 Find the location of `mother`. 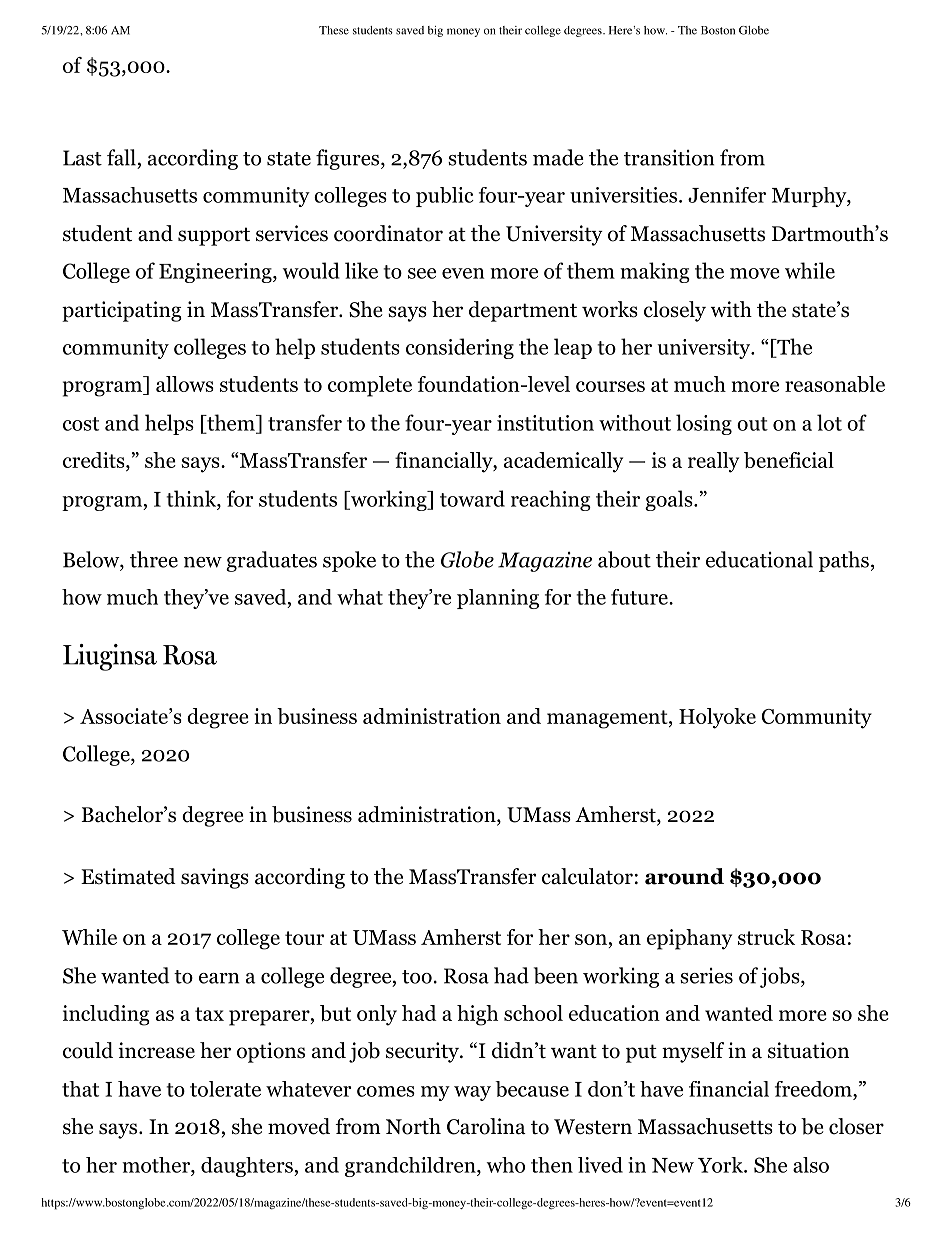

mother is located at coordinates (157, 1165).
